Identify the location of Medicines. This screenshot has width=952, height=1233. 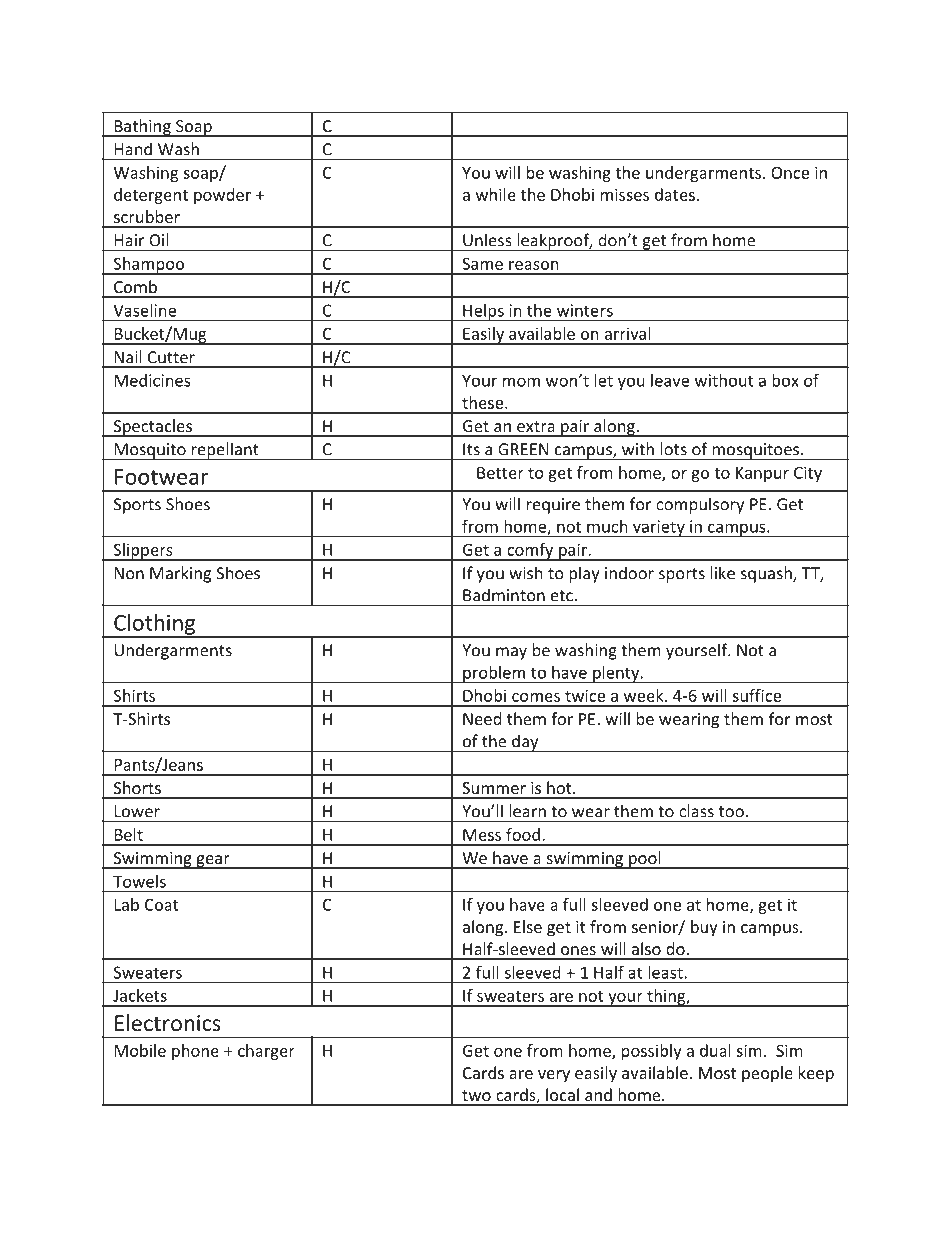
(153, 380).
